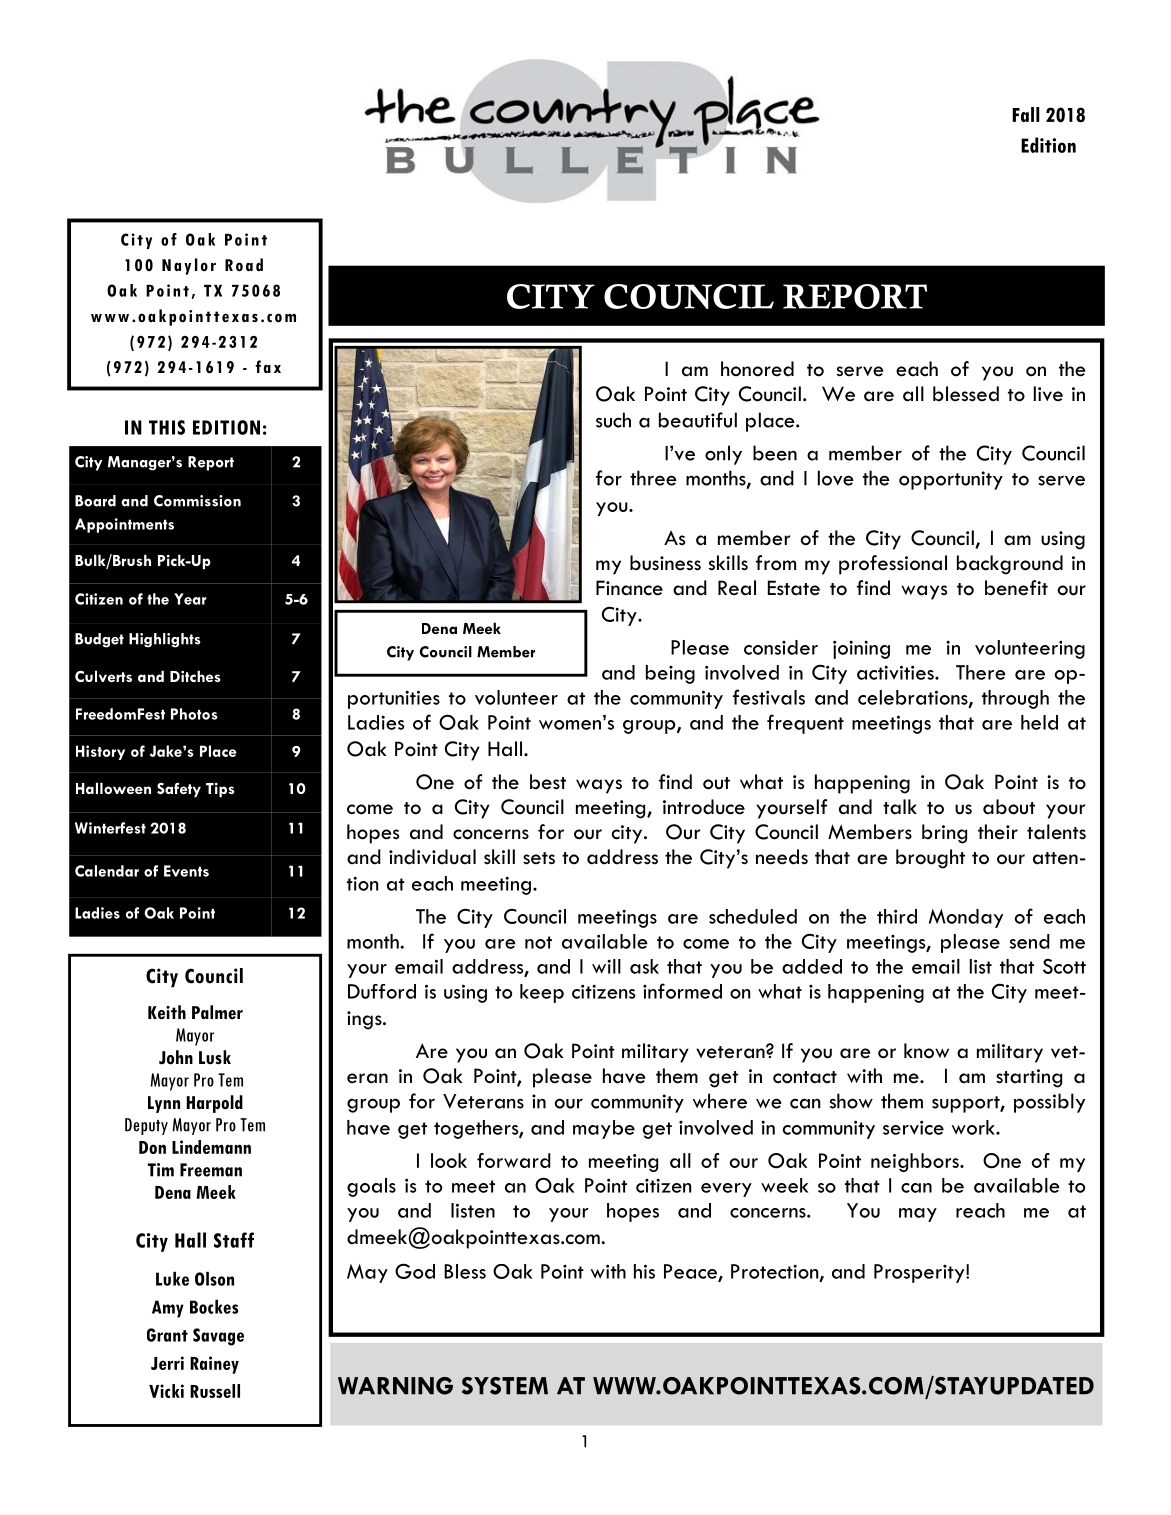 This screenshot has height=1515, width=1171. Describe the element at coordinates (218, 1337) in the screenshot. I see `Savage` at that location.
